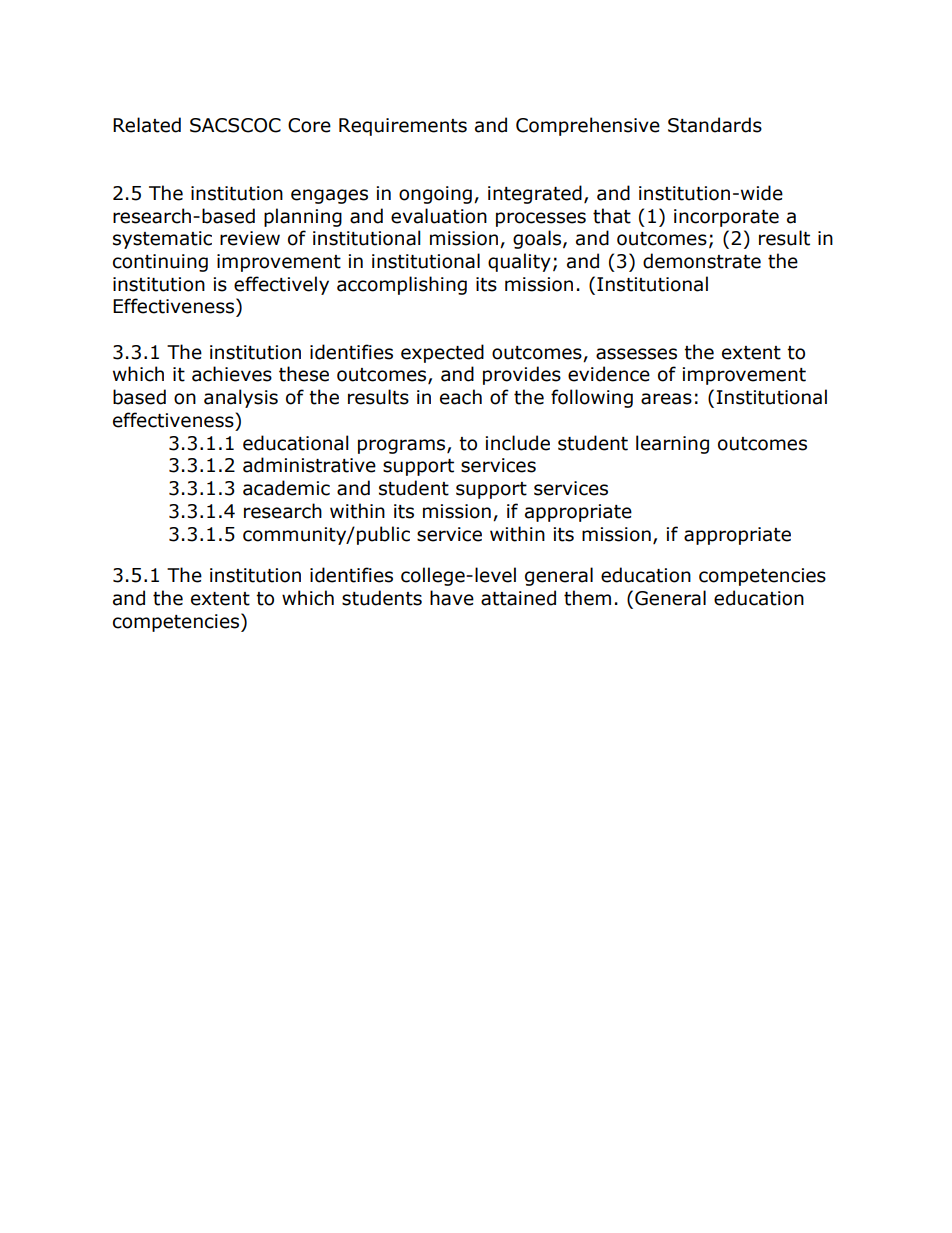  Describe the element at coordinates (672, 444) in the screenshot. I see `learning` at that location.
